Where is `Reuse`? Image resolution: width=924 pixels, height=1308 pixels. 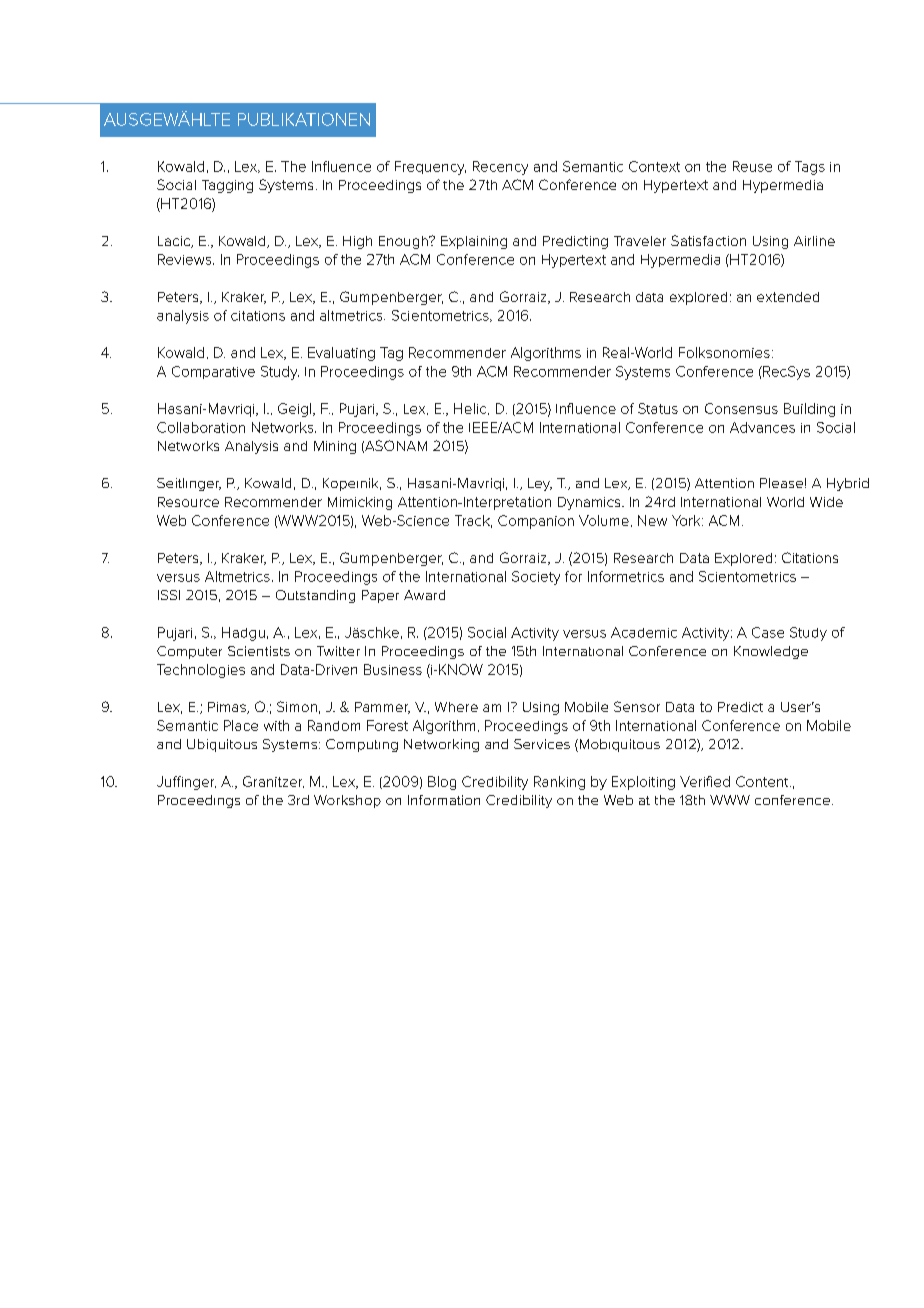 Reuse is located at coordinates (752, 166).
